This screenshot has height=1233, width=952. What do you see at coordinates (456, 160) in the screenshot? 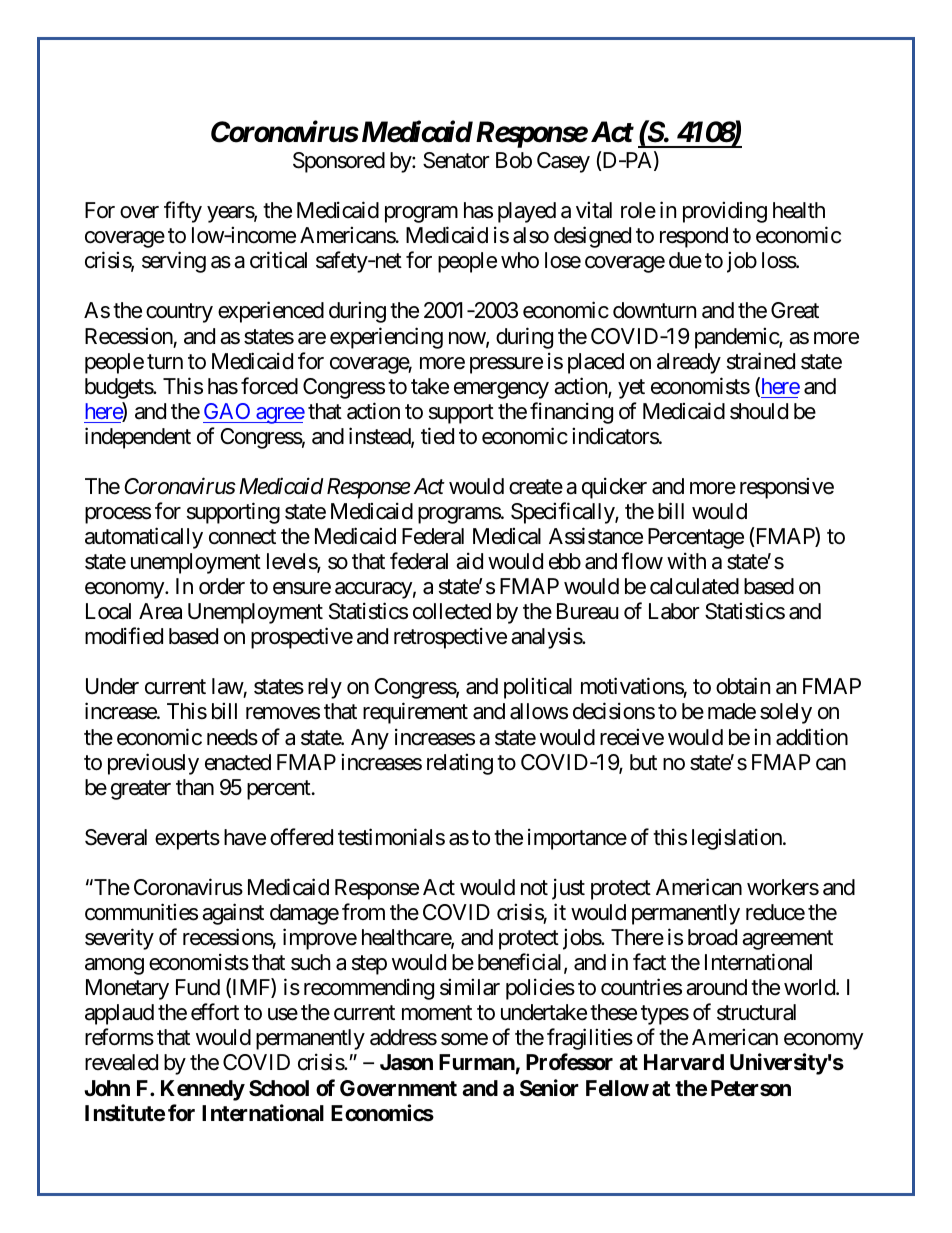
I see `Senator` at bounding box center [456, 160].
